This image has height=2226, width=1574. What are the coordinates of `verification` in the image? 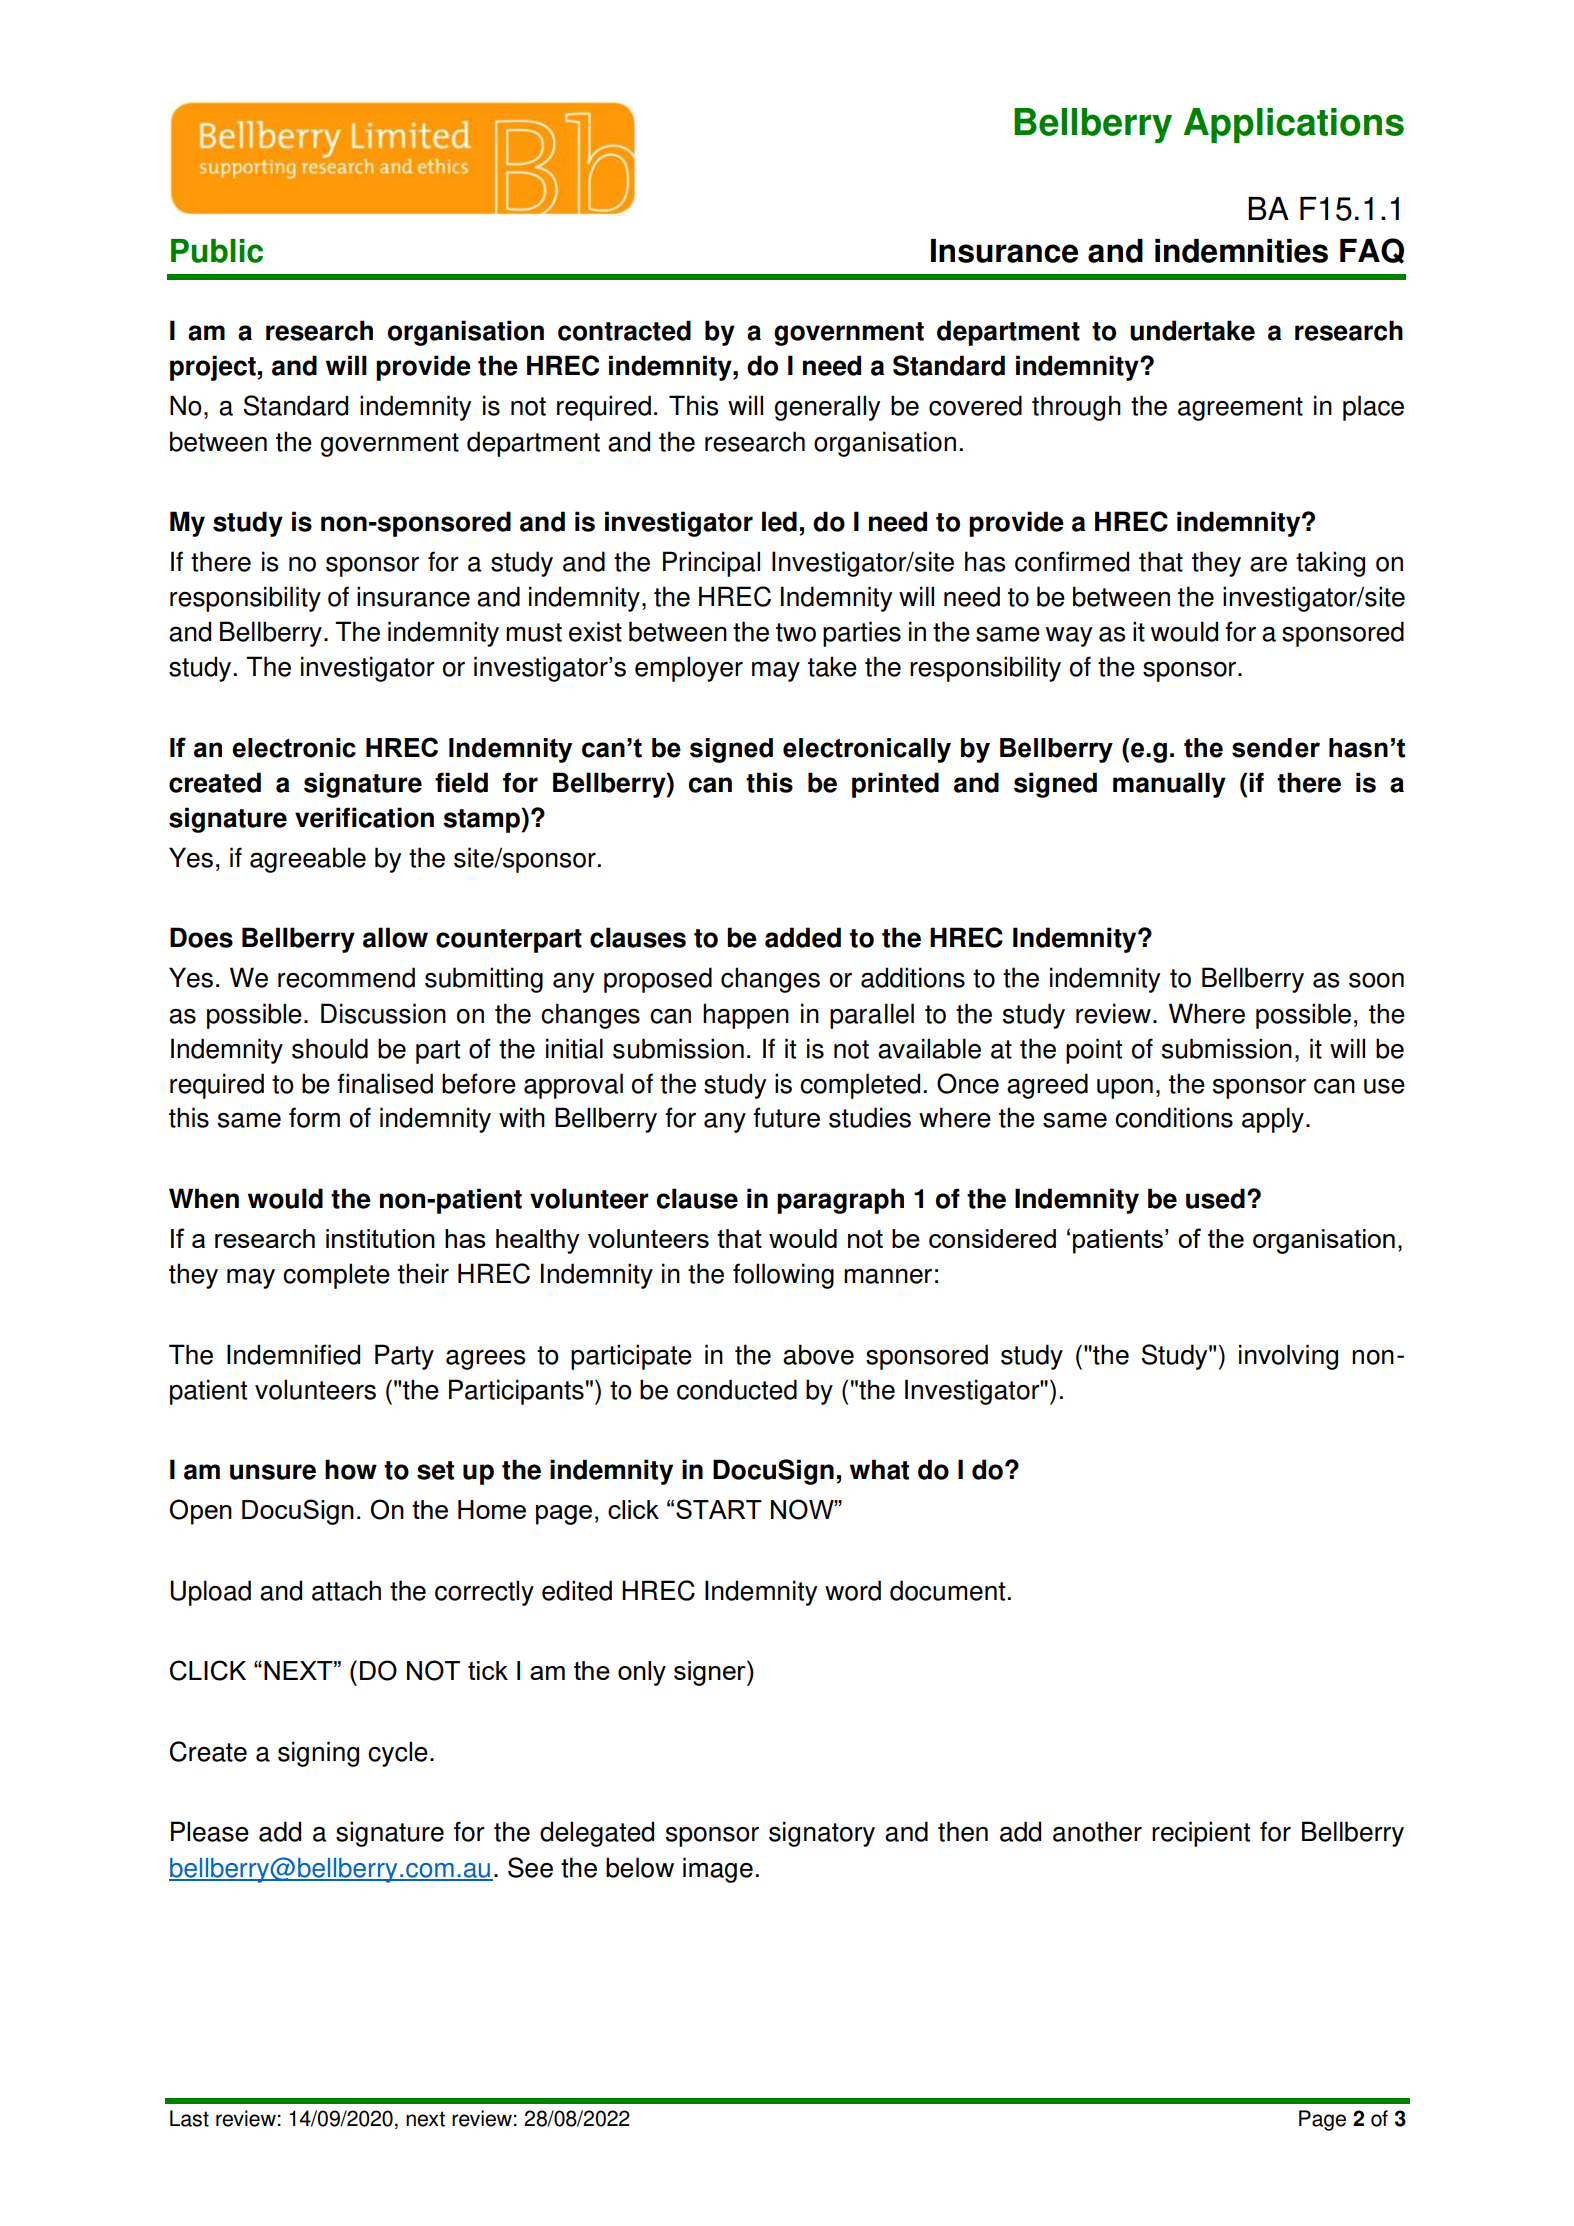 It's located at (364, 817).
